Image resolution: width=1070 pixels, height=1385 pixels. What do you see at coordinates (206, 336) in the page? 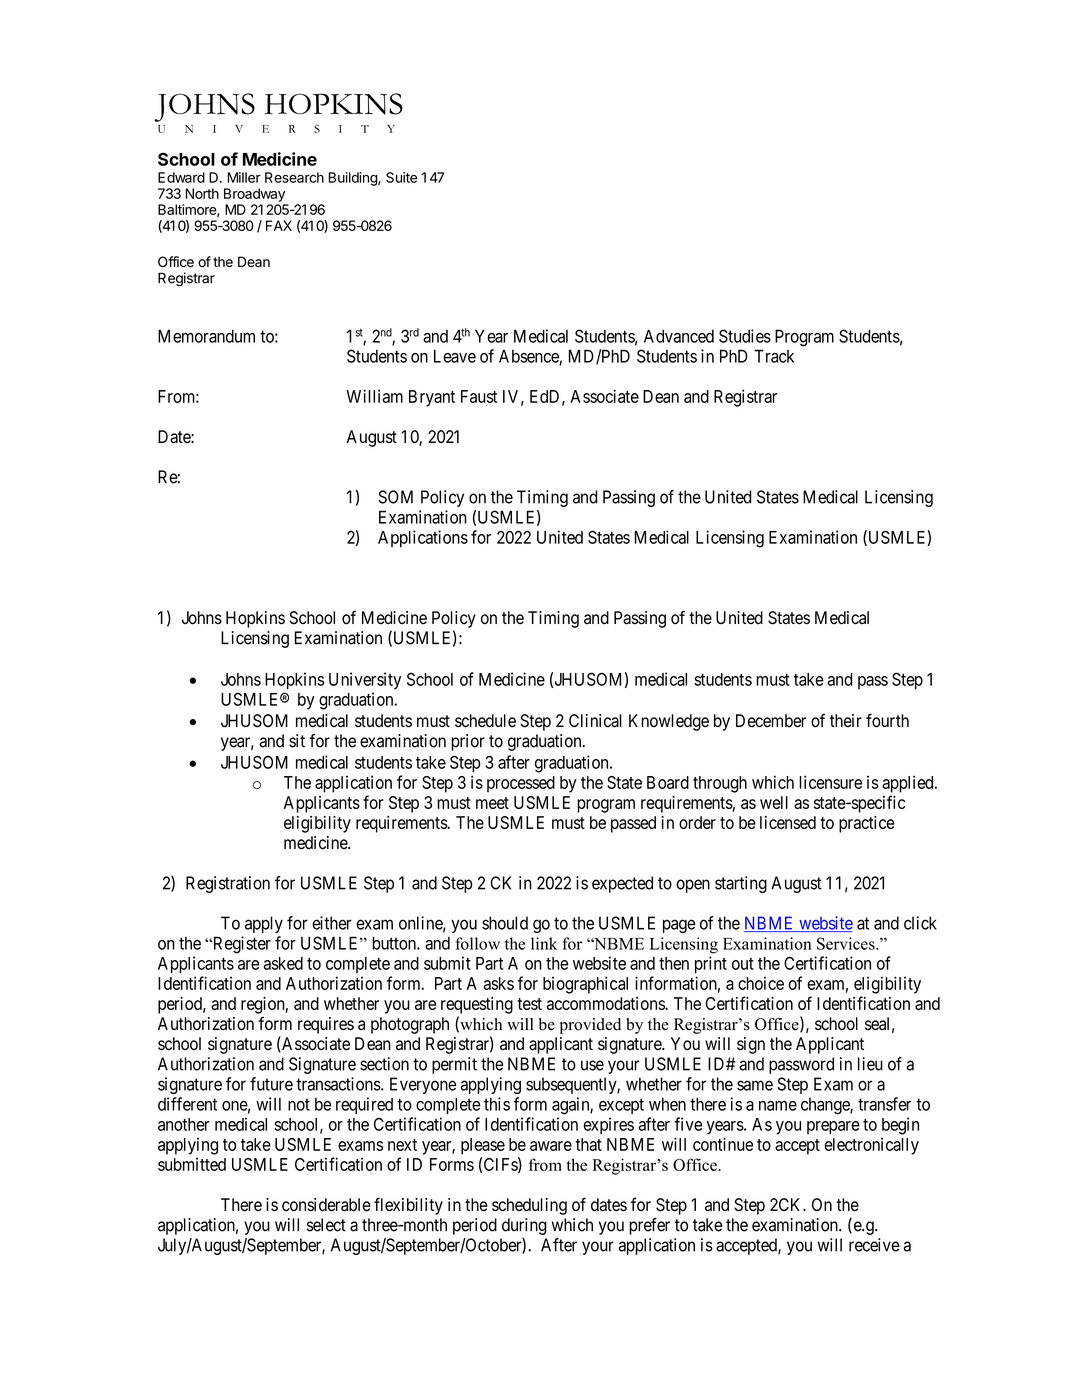
I see `Memorandum` at bounding box center [206, 336].
